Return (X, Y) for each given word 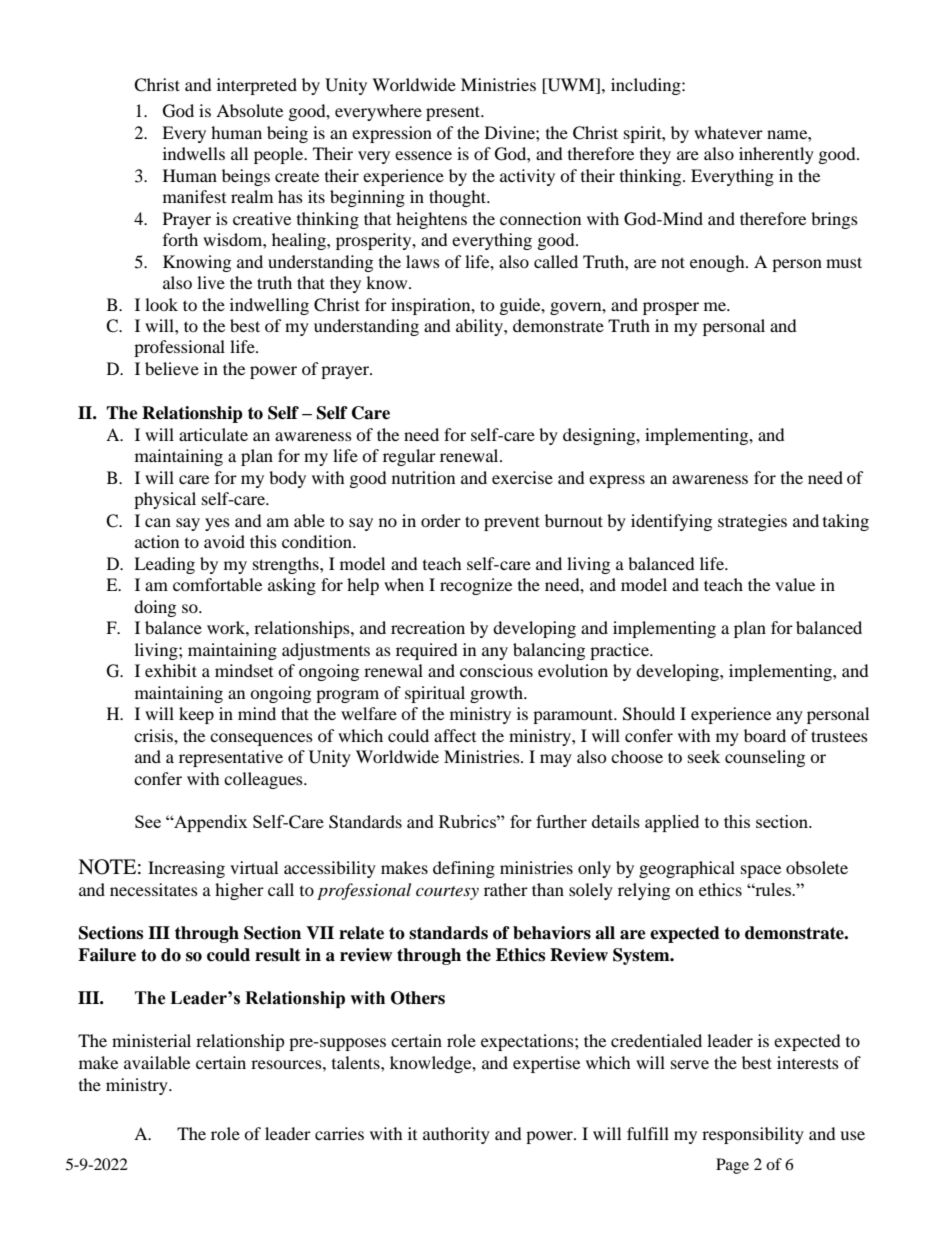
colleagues (264, 780)
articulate (213, 434)
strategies (752, 522)
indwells (194, 153)
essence (423, 155)
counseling (765, 758)
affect (455, 735)
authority (456, 1135)
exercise (522, 477)
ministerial (151, 1040)
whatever (728, 132)
